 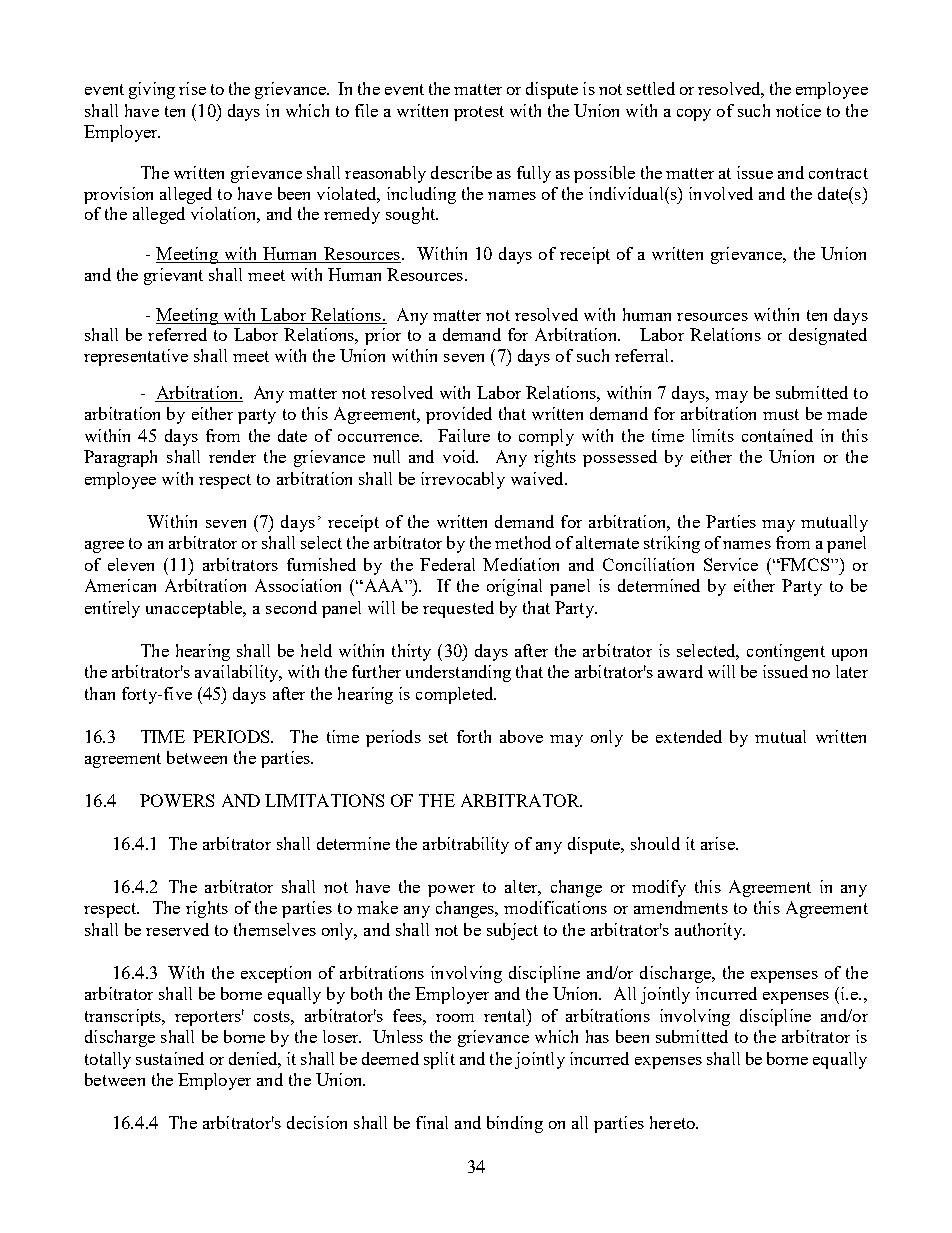 What do you see at coordinates (474, 736) in the screenshot?
I see `forth` at bounding box center [474, 736].
